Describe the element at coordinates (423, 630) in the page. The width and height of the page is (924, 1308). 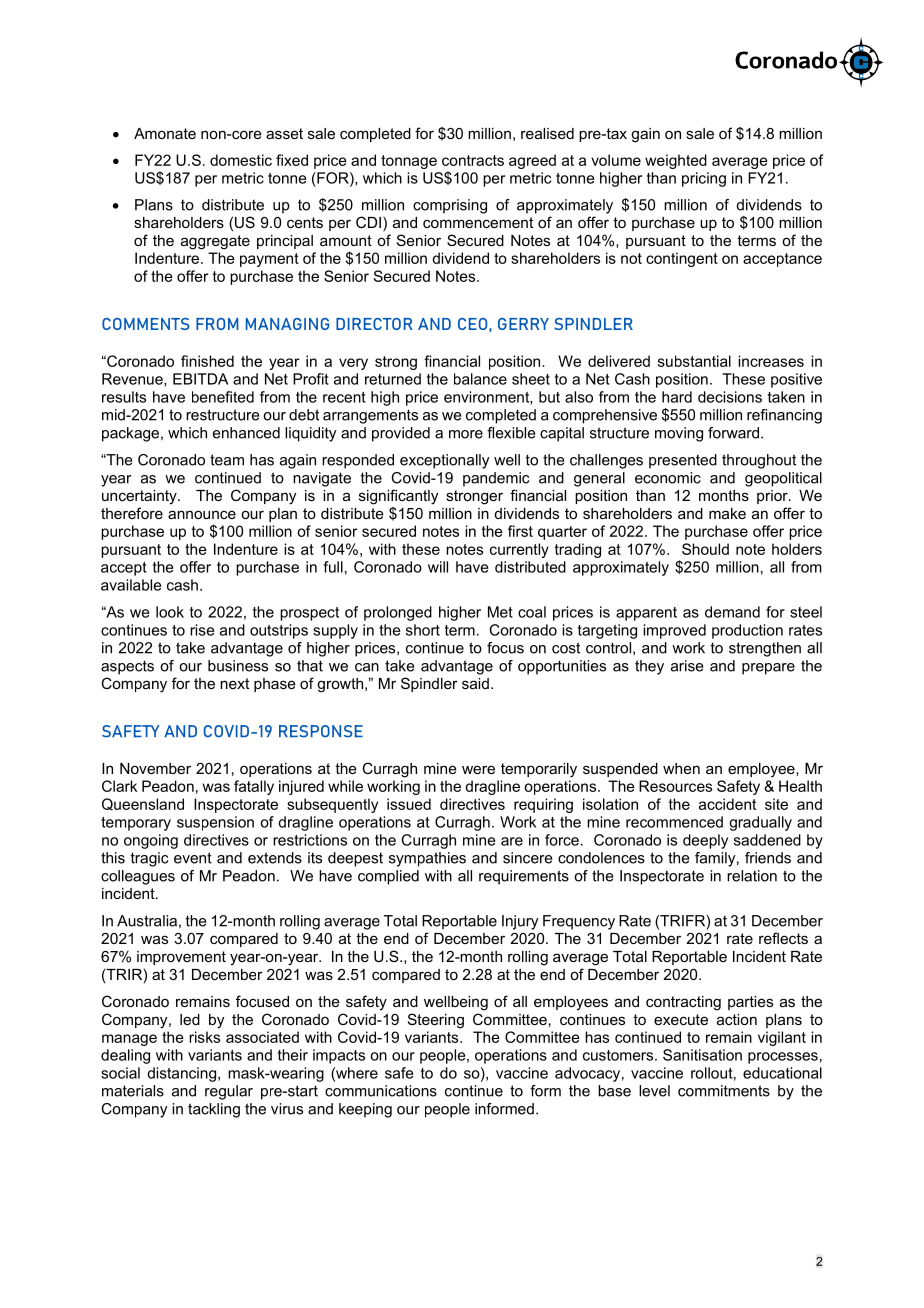
I see `short` at that location.
